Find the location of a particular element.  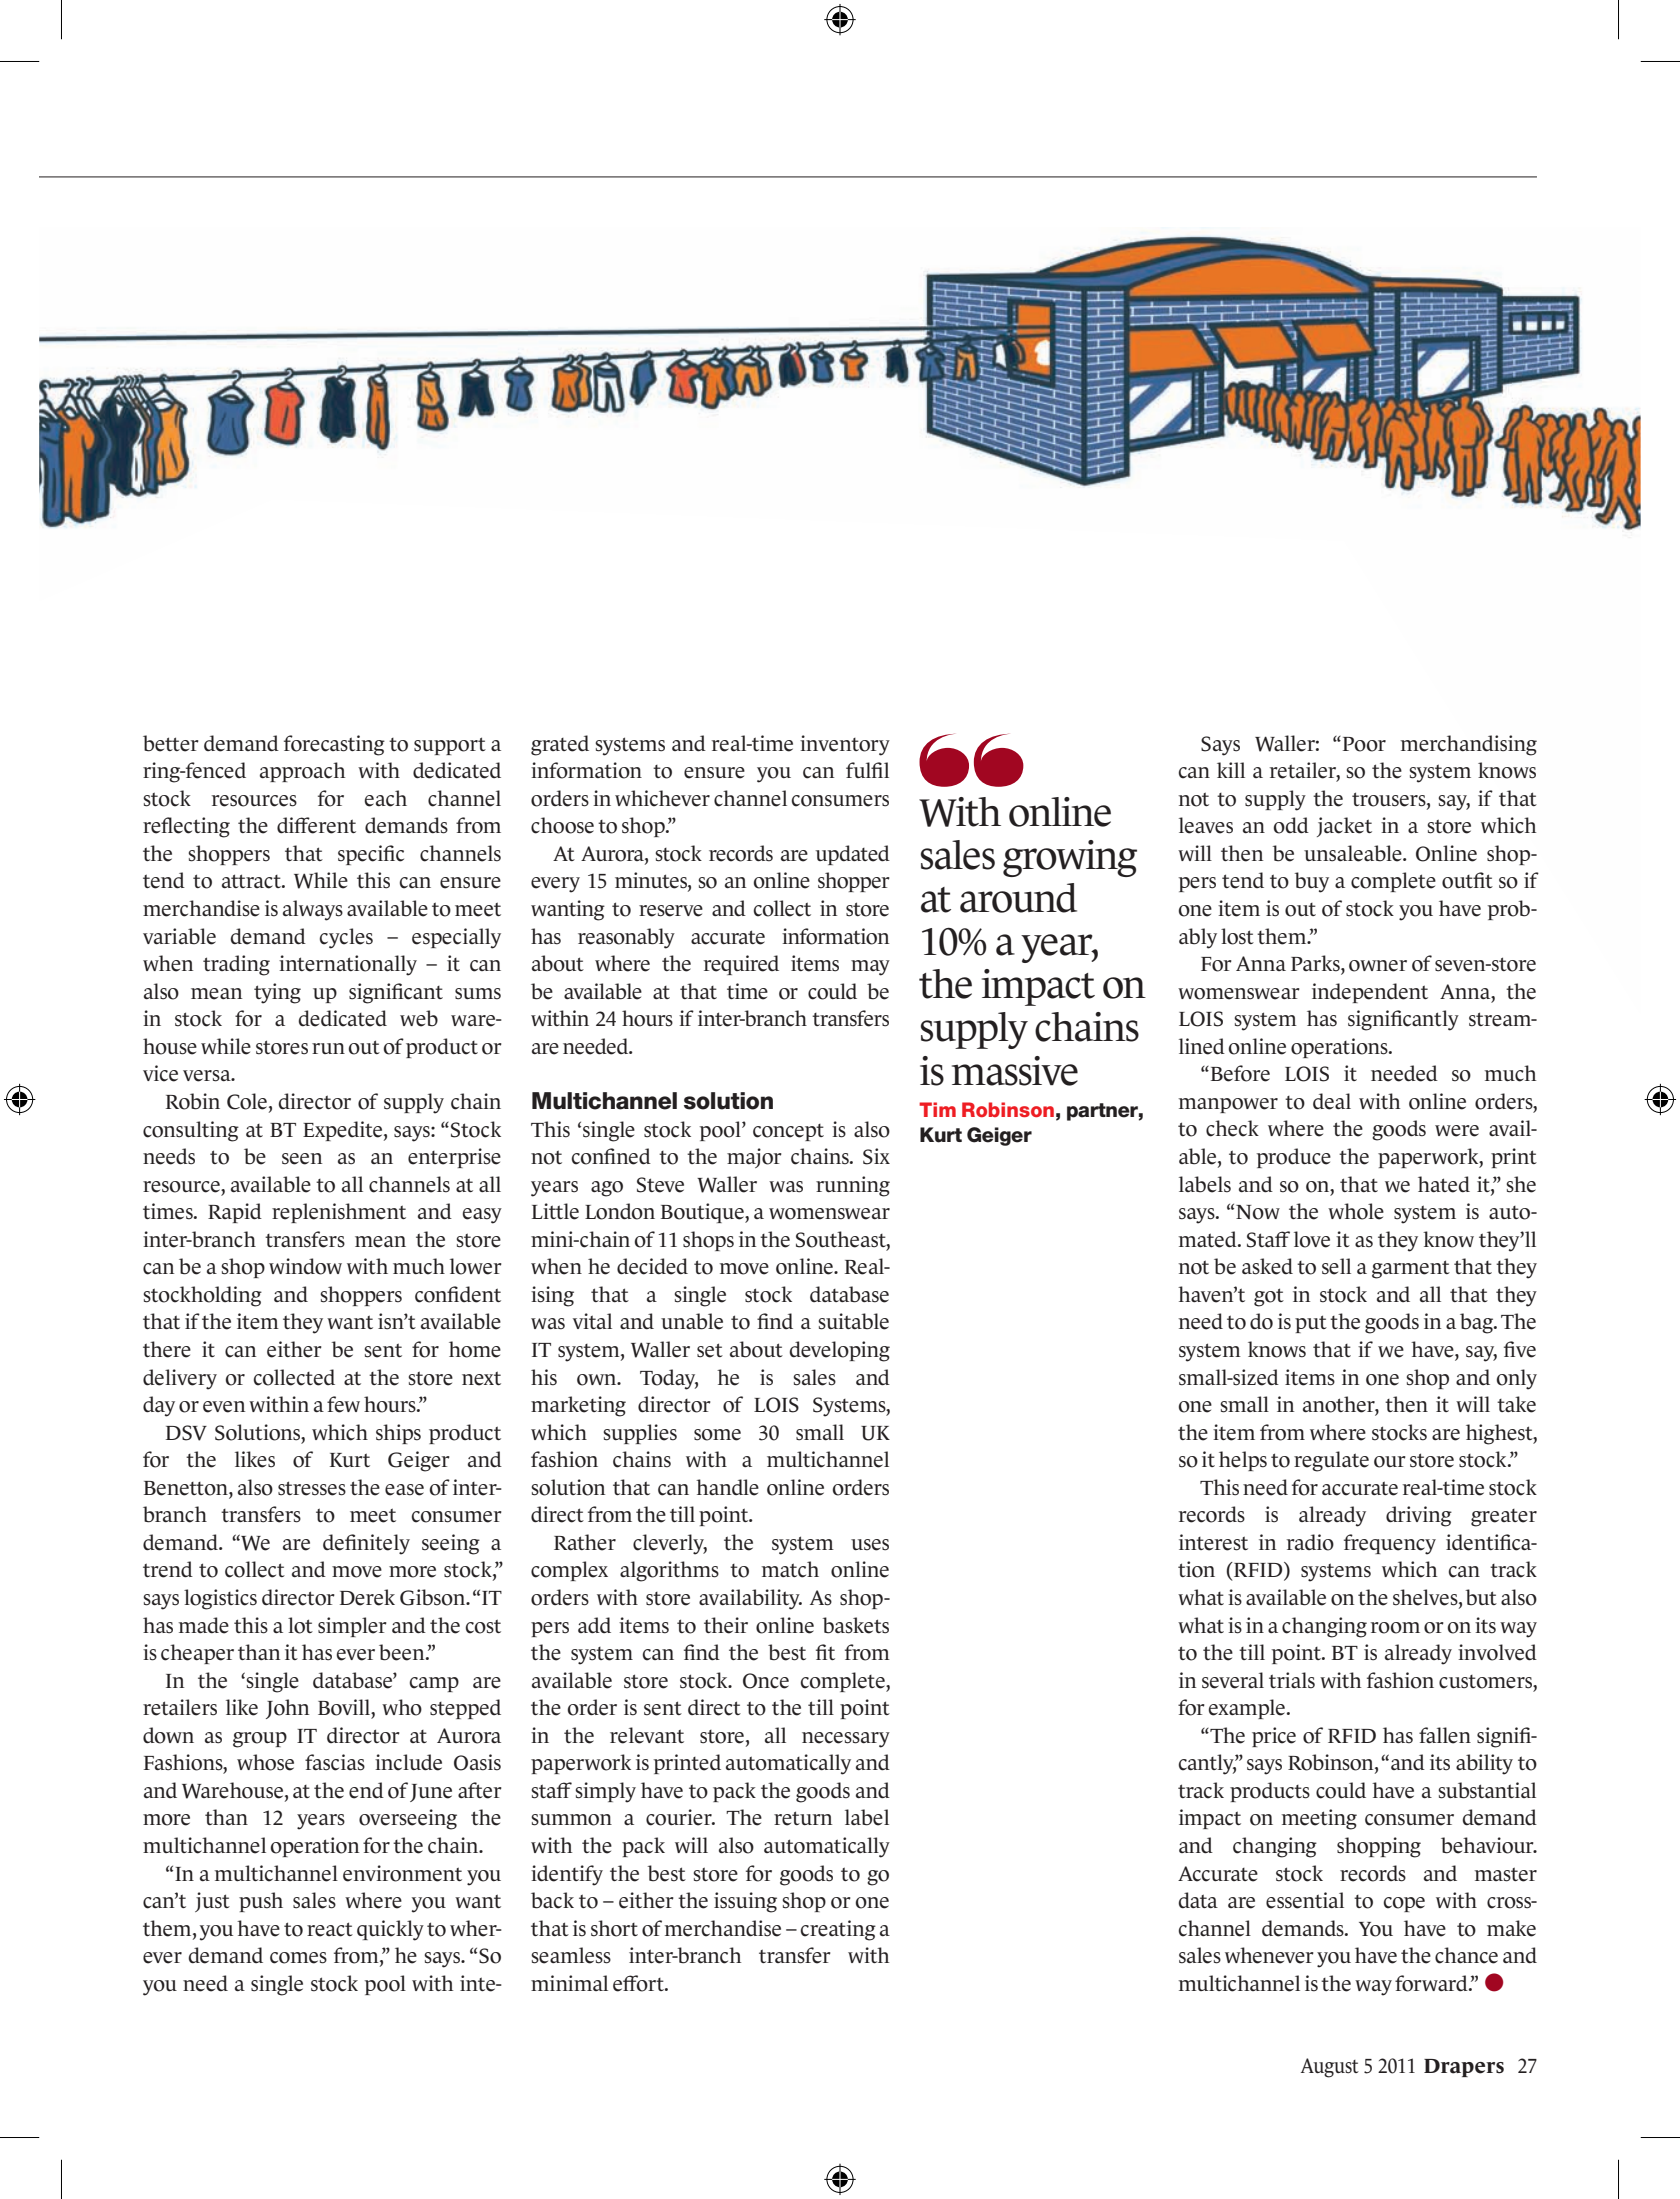

room is located at coordinates (1395, 1628).
